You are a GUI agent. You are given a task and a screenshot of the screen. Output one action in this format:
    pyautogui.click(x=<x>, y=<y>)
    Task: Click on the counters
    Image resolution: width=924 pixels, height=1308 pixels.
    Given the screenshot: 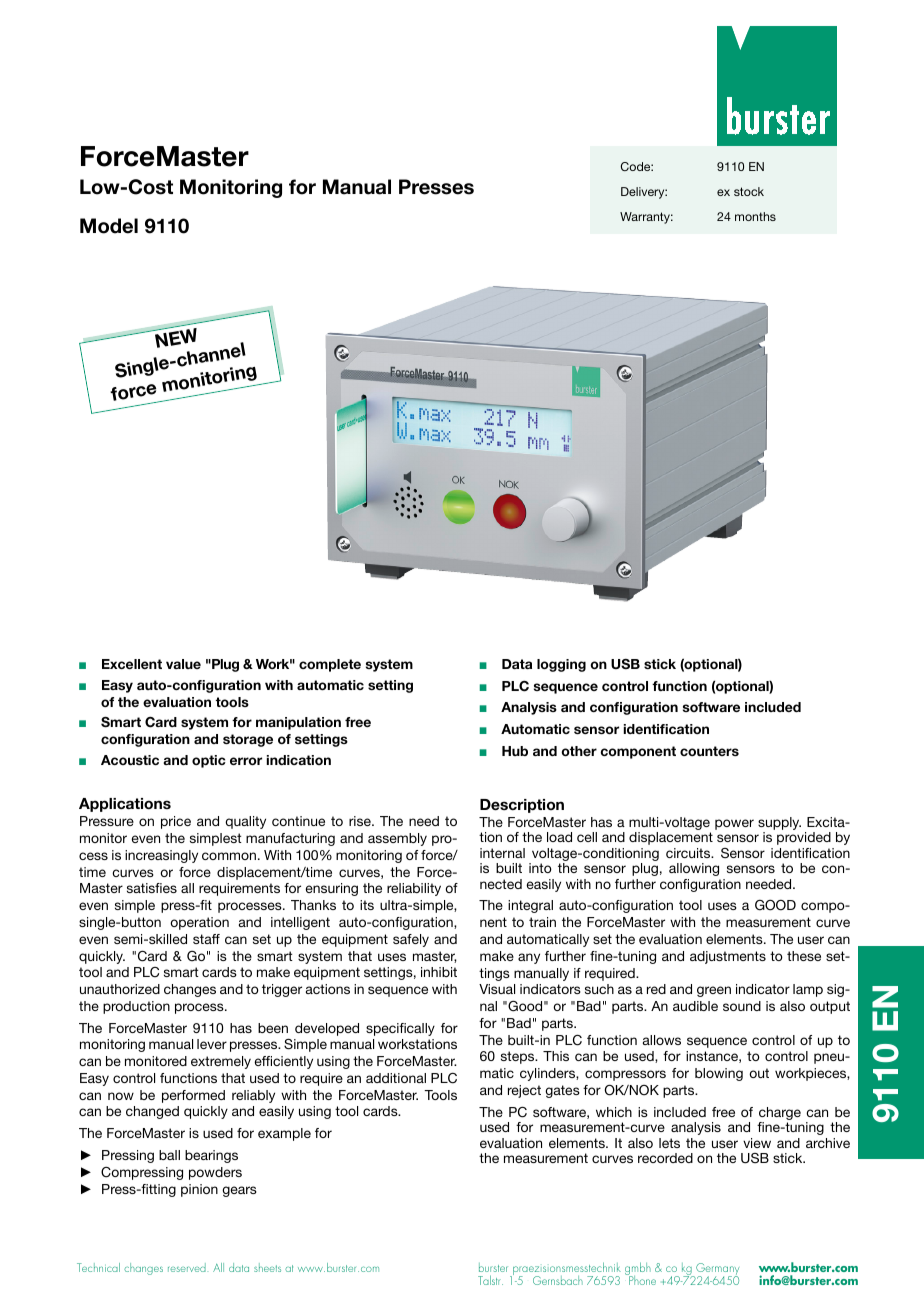 What is the action you would take?
    pyautogui.click(x=709, y=751)
